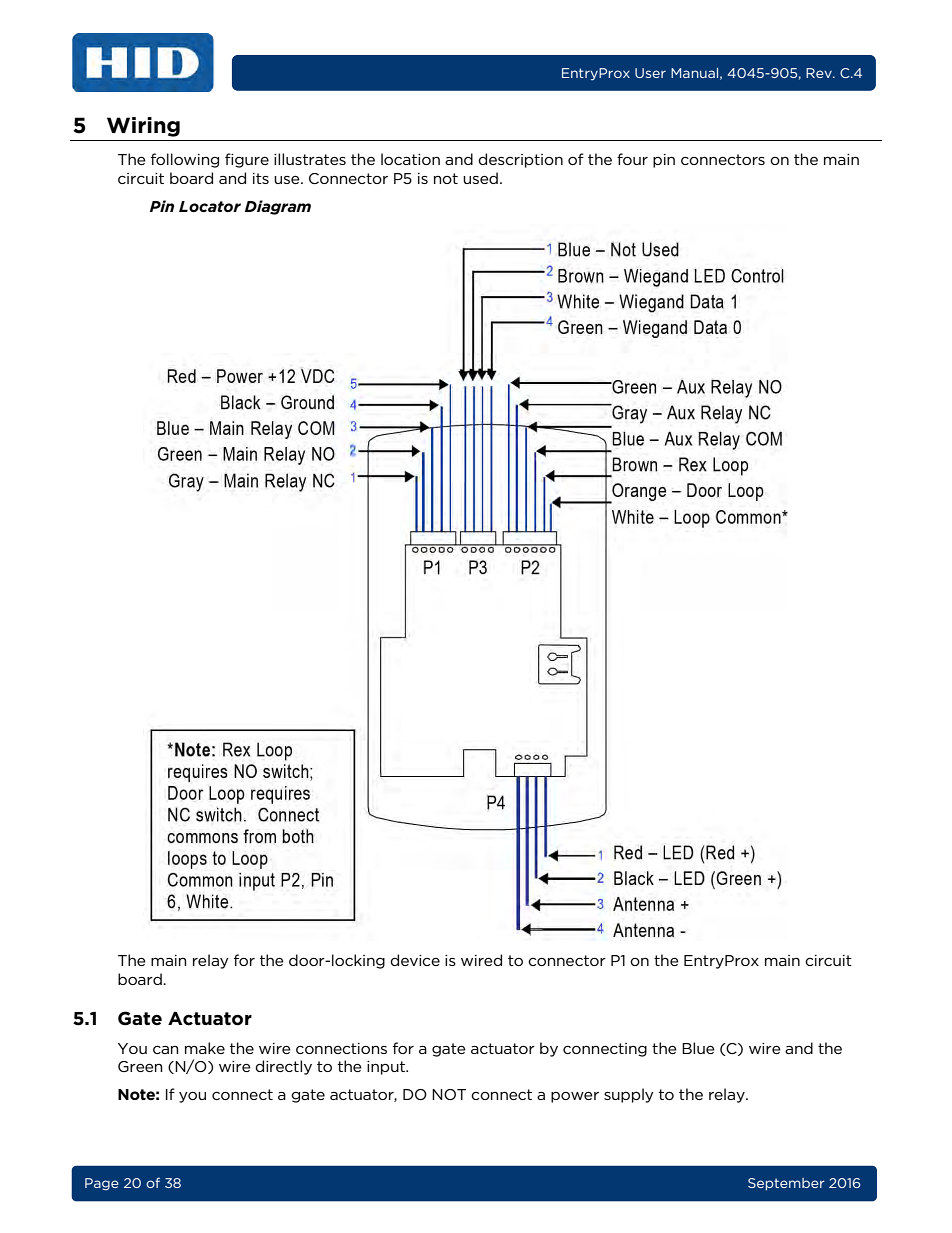  What do you see at coordinates (102, 1184) in the document?
I see `Page` at bounding box center [102, 1184].
